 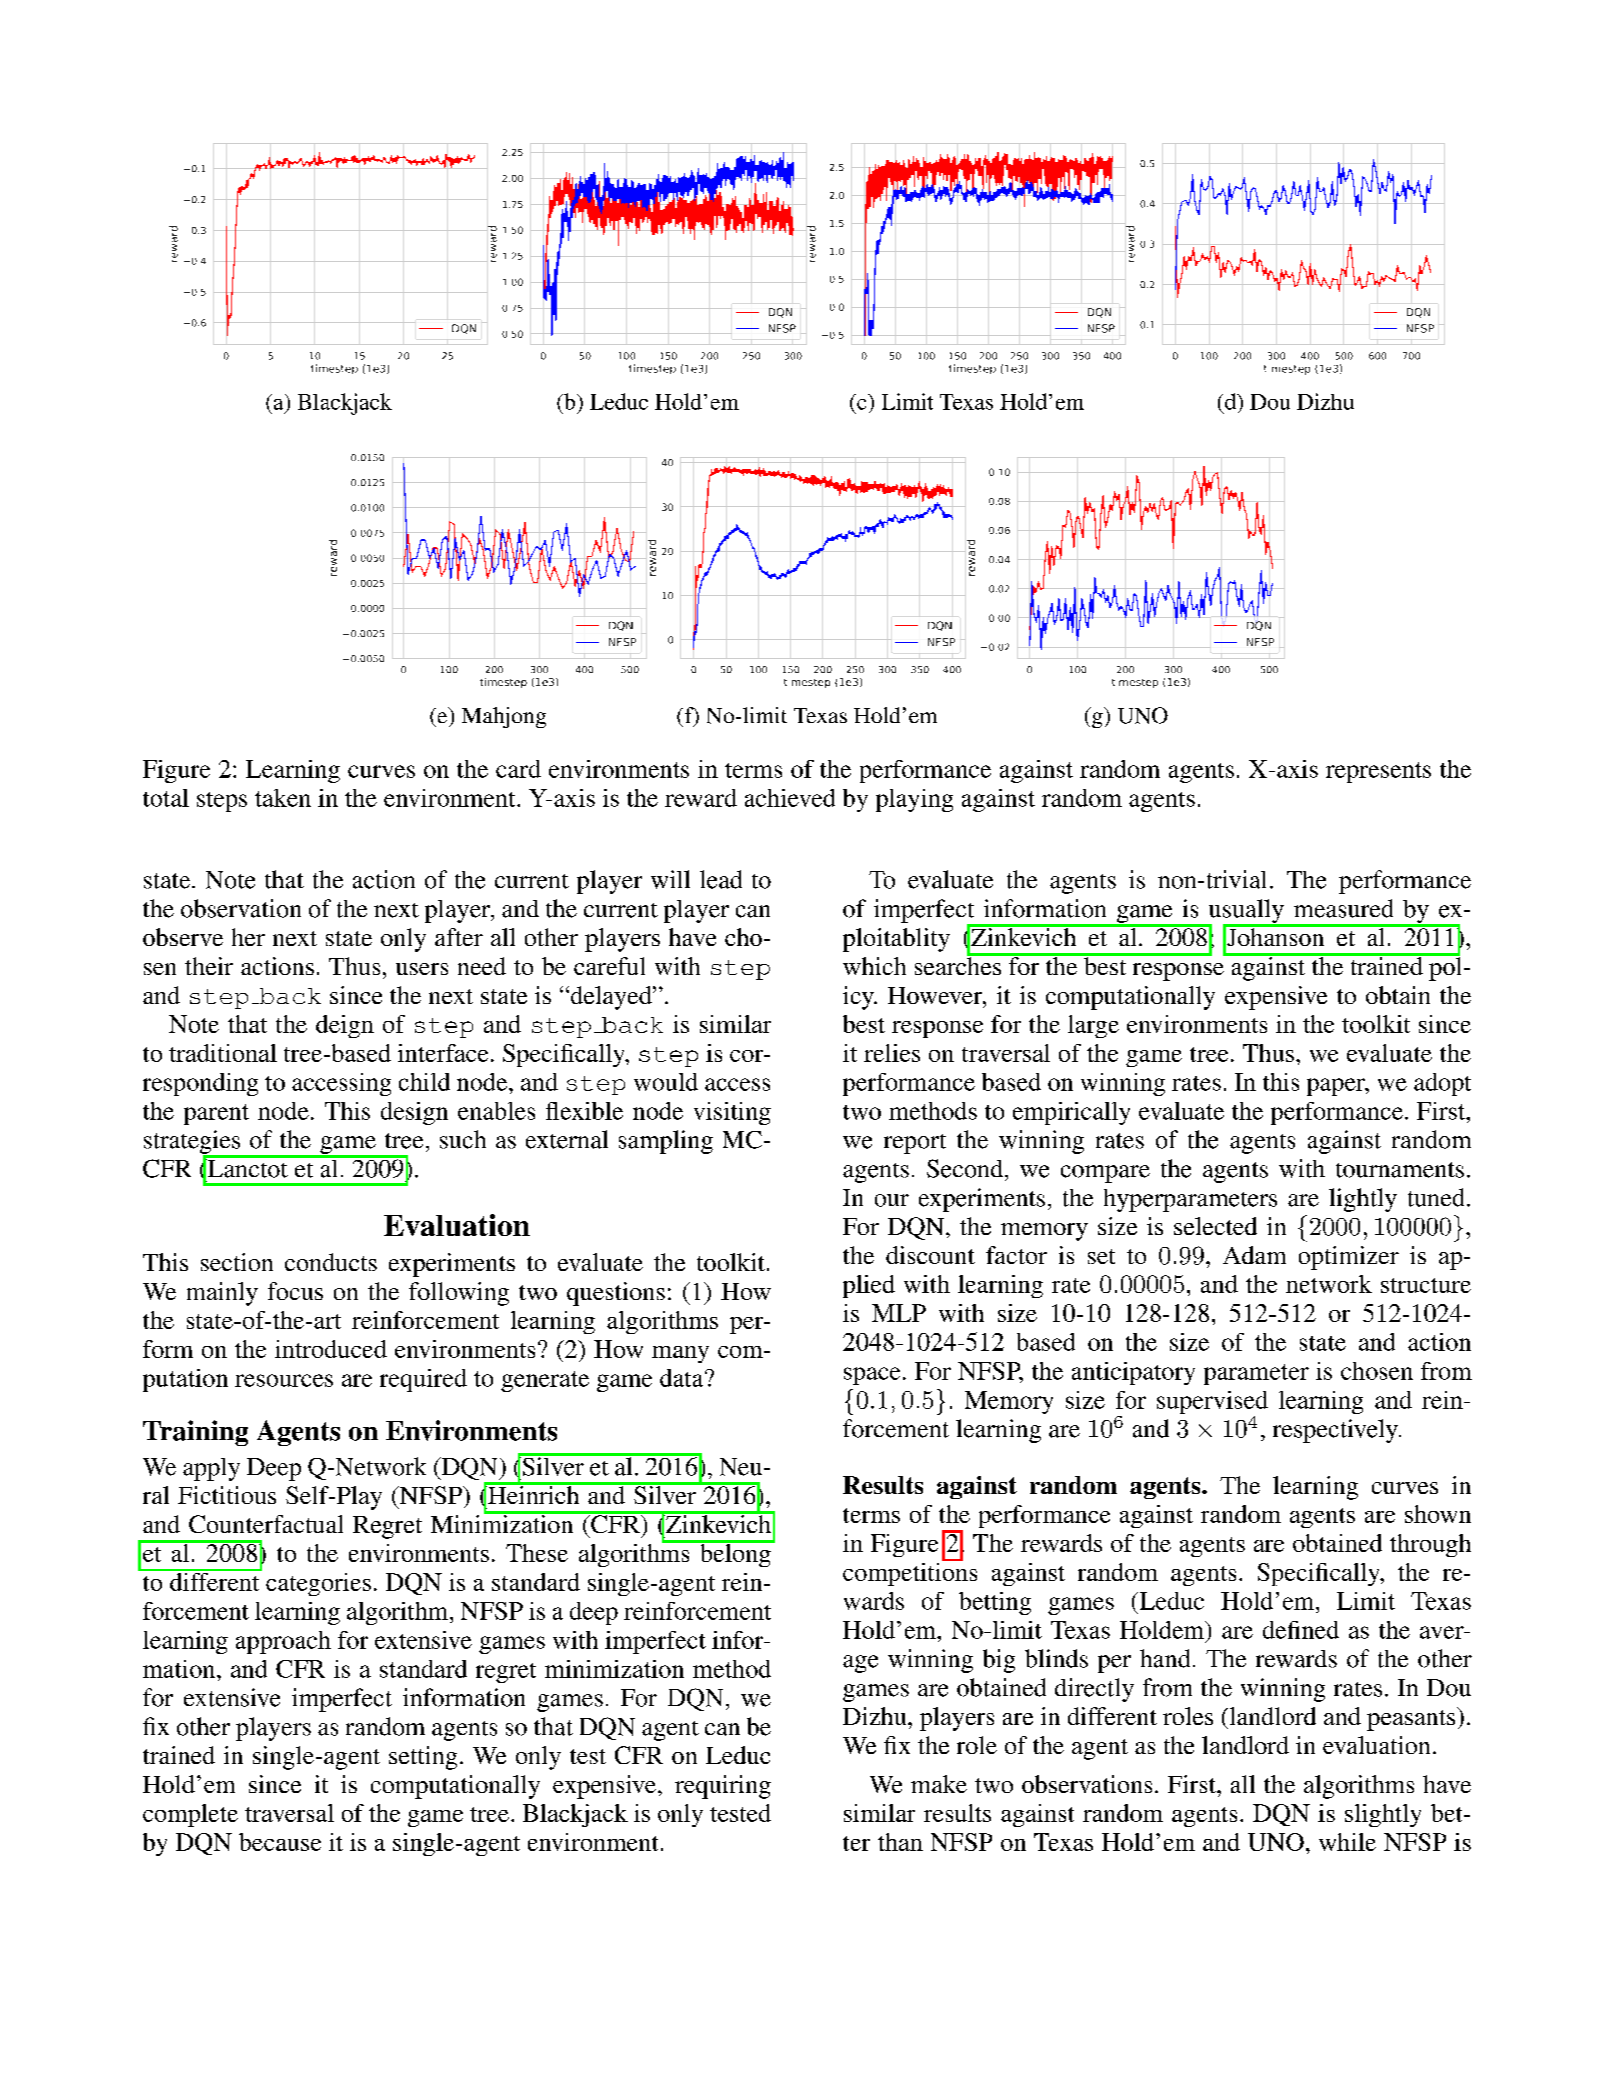 I want to click on such, so click(x=463, y=1139).
